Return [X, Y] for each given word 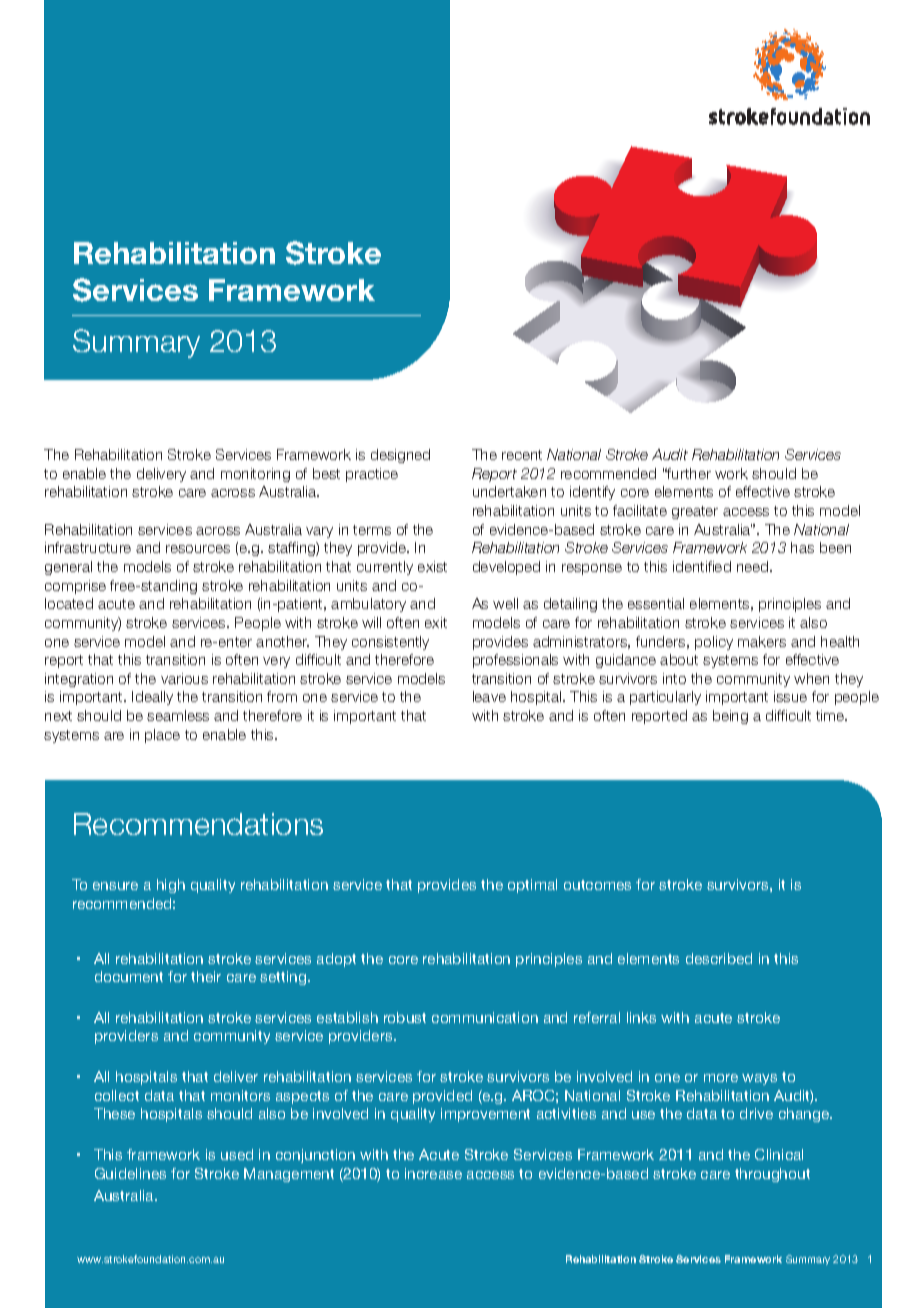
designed [400, 456]
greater [695, 512]
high [171, 886]
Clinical [779, 1154]
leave [489, 696]
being [730, 717]
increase [433, 1173]
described [719, 958]
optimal [532, 886]
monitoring [255, 475]
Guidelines [130, 1173]
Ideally [152, 698]
